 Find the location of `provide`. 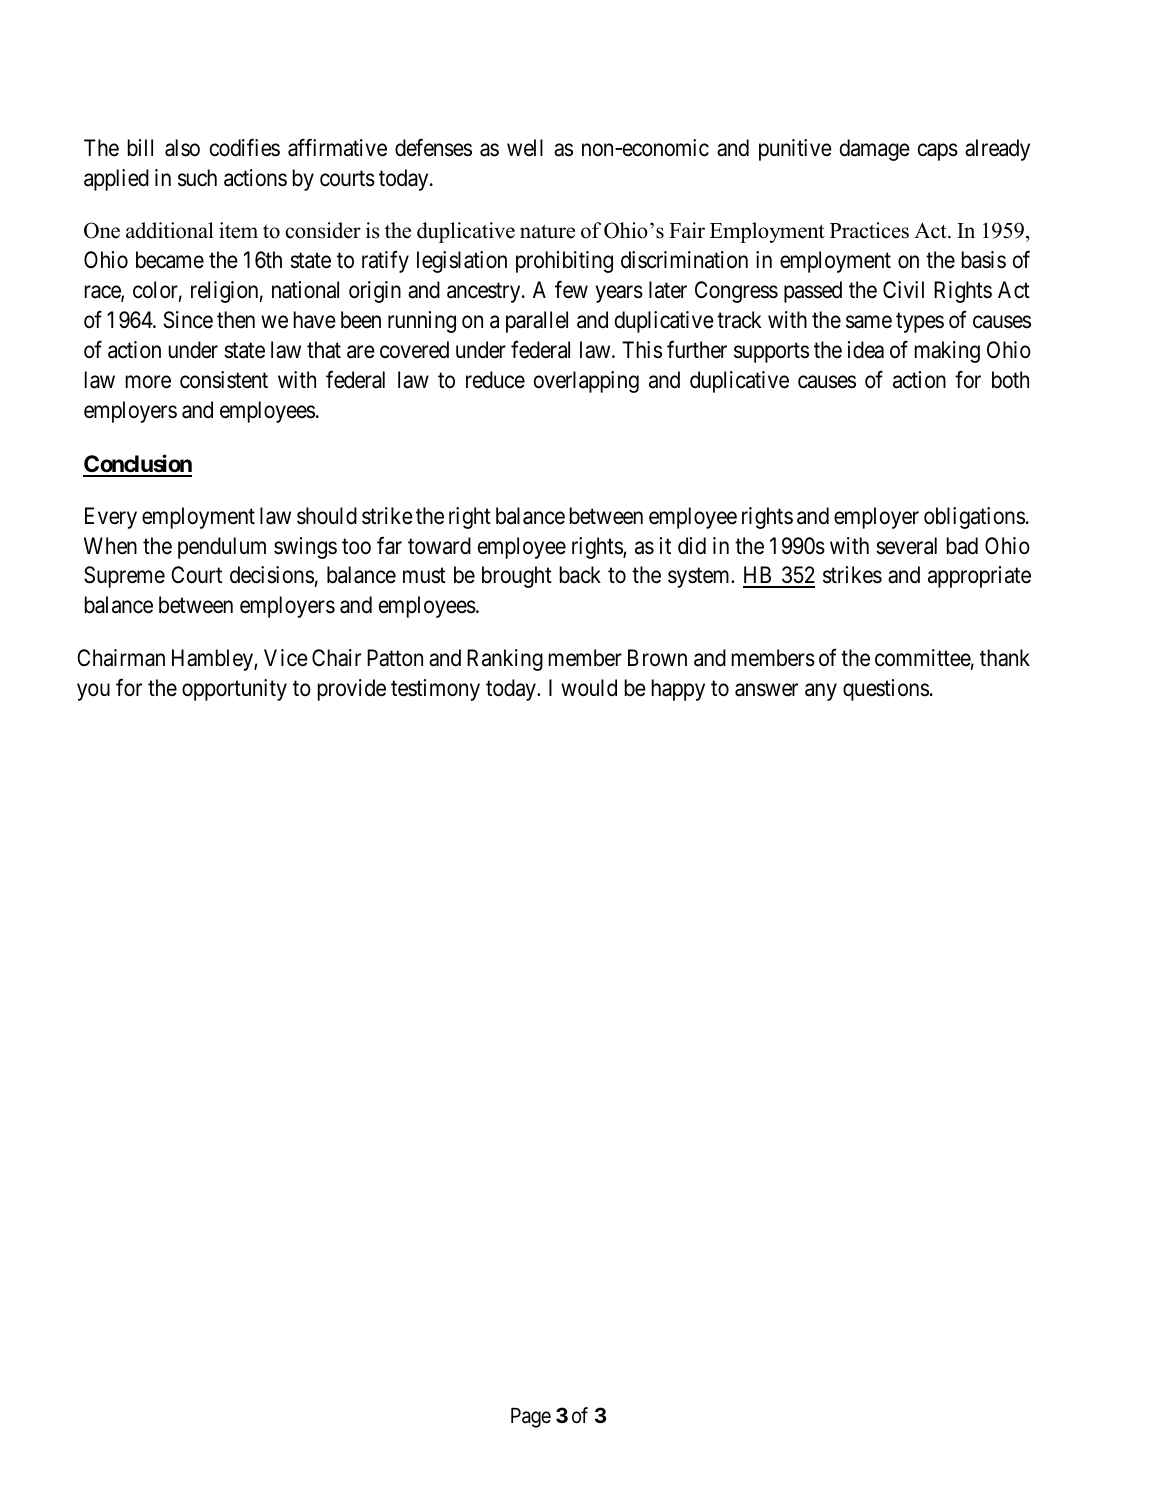

provide is located at coordinates (352, 690).
